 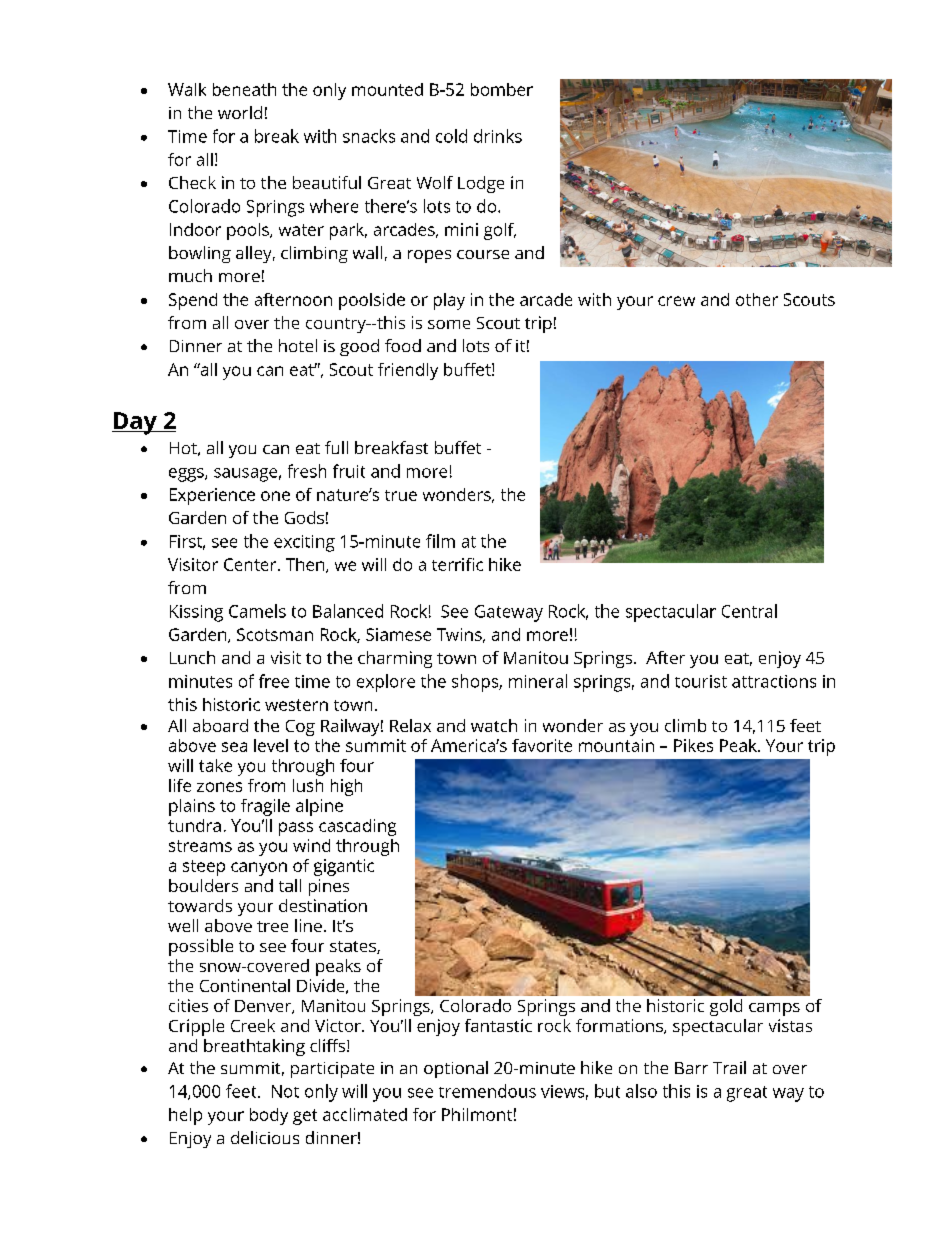 What do you see at coordinates (240, 112) in the screenshot?
I see `world` at bounding box center [240, 112].
